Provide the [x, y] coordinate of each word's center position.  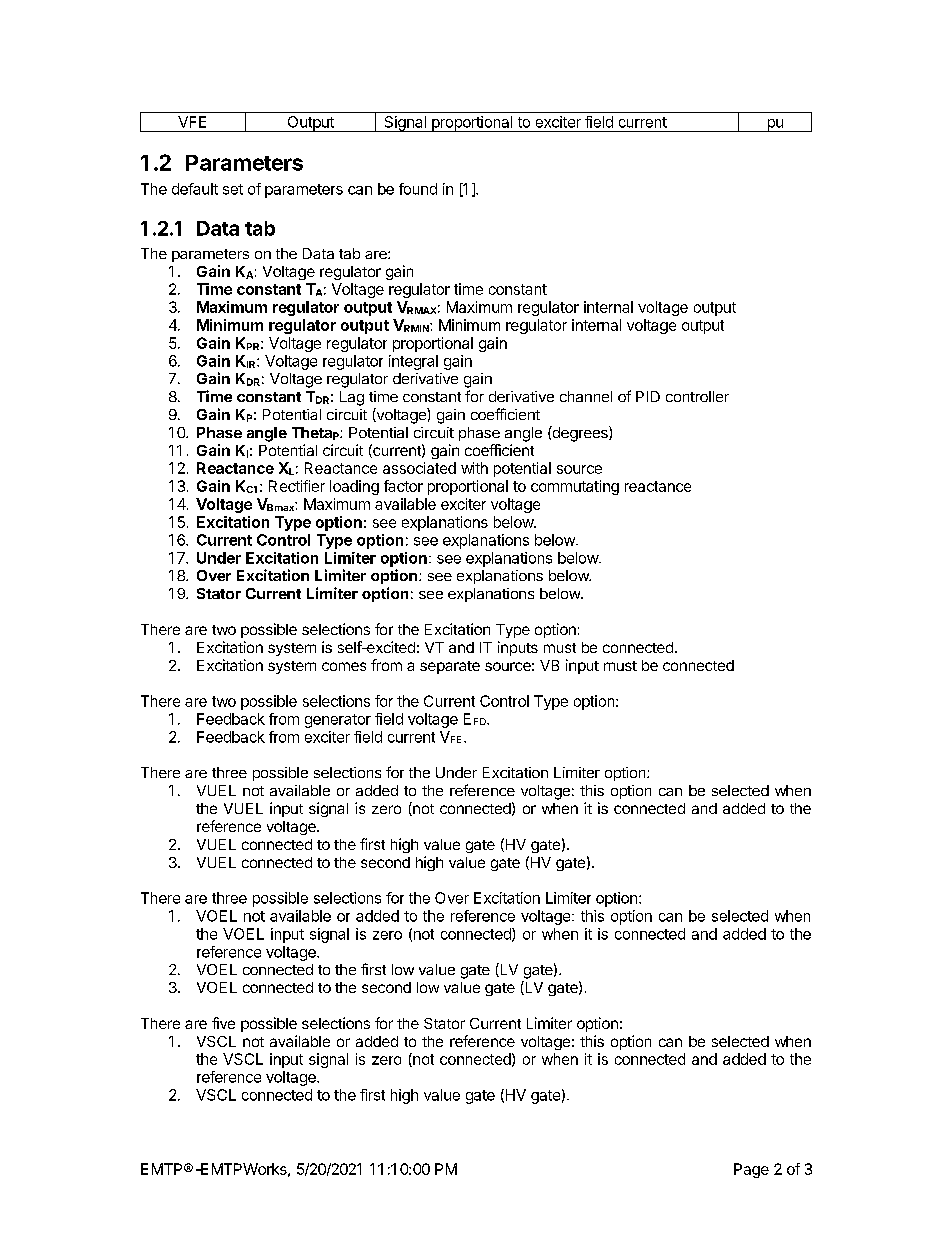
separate [450, 667]
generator [338, 721]
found [418, 189]
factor [403, 486]
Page [751, 1170]
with [474, 468]
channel [586, 396]
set [233, 189]
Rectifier [297, 486]
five [223, 1023]
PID [648, 396]
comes [344, 666]
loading [354, 487]
